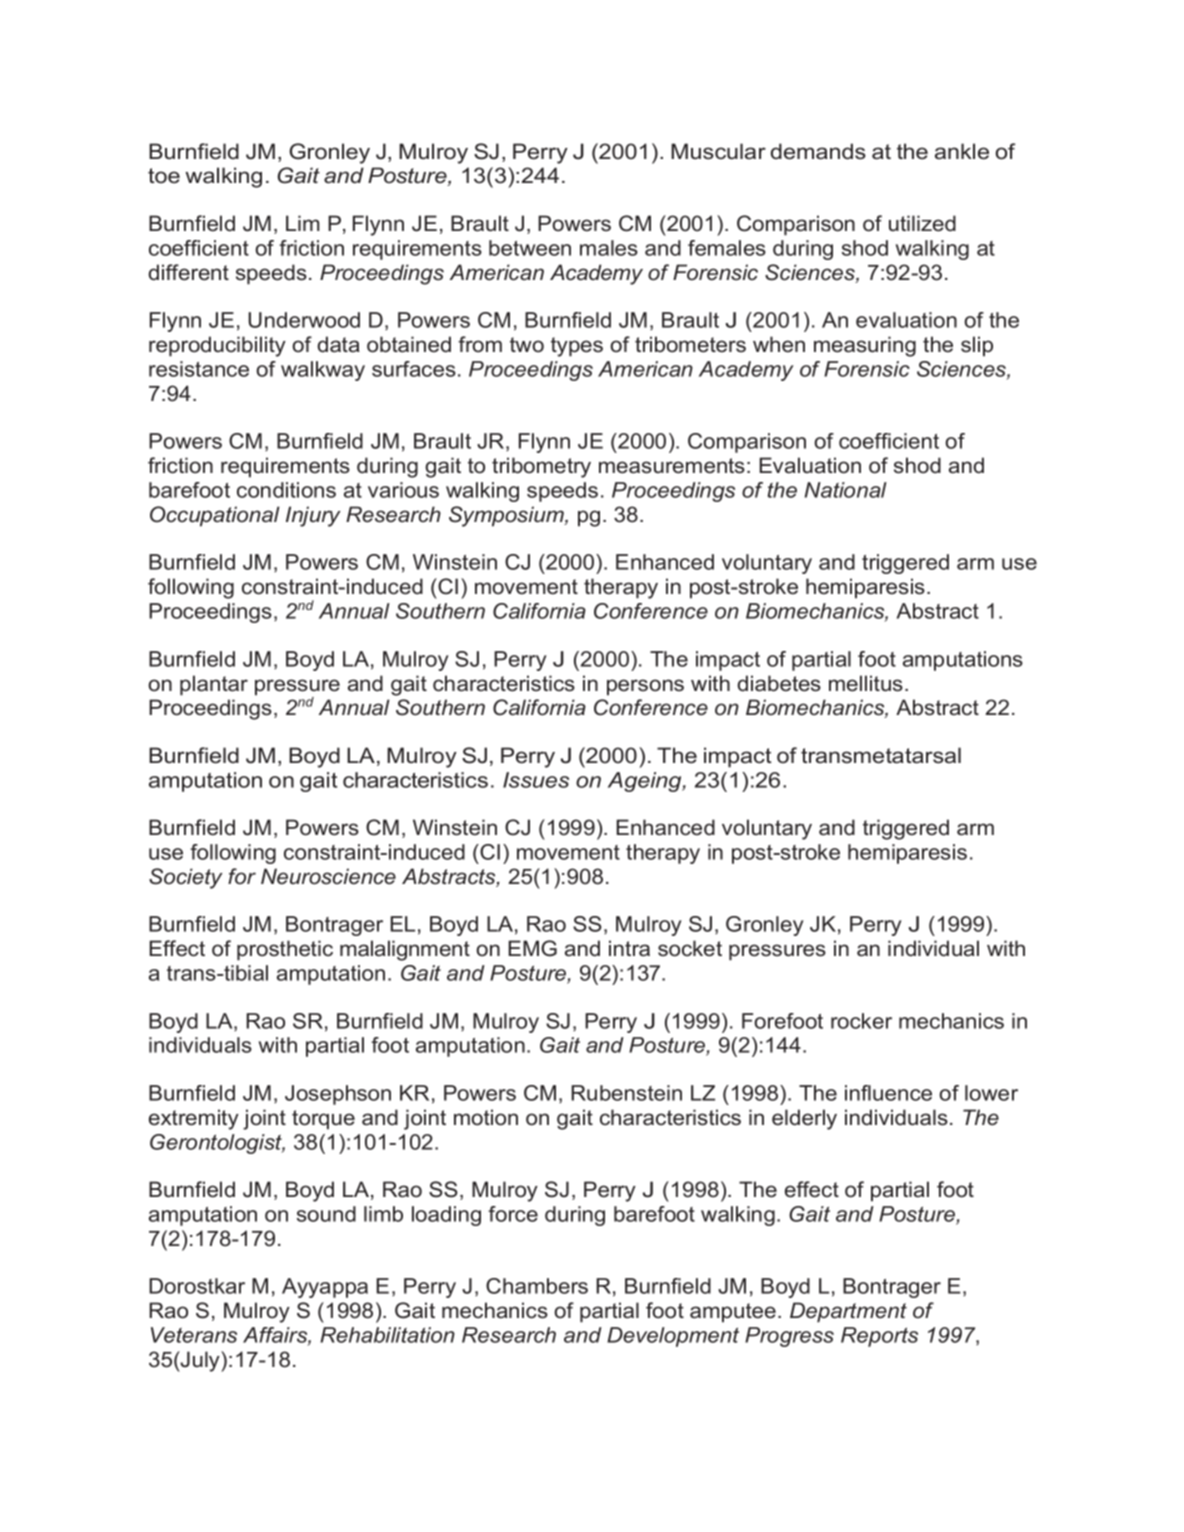  What do you see at coordinates (537, 1286) in the image?
I see `Chambers` at bounding box center [537, 1286].
